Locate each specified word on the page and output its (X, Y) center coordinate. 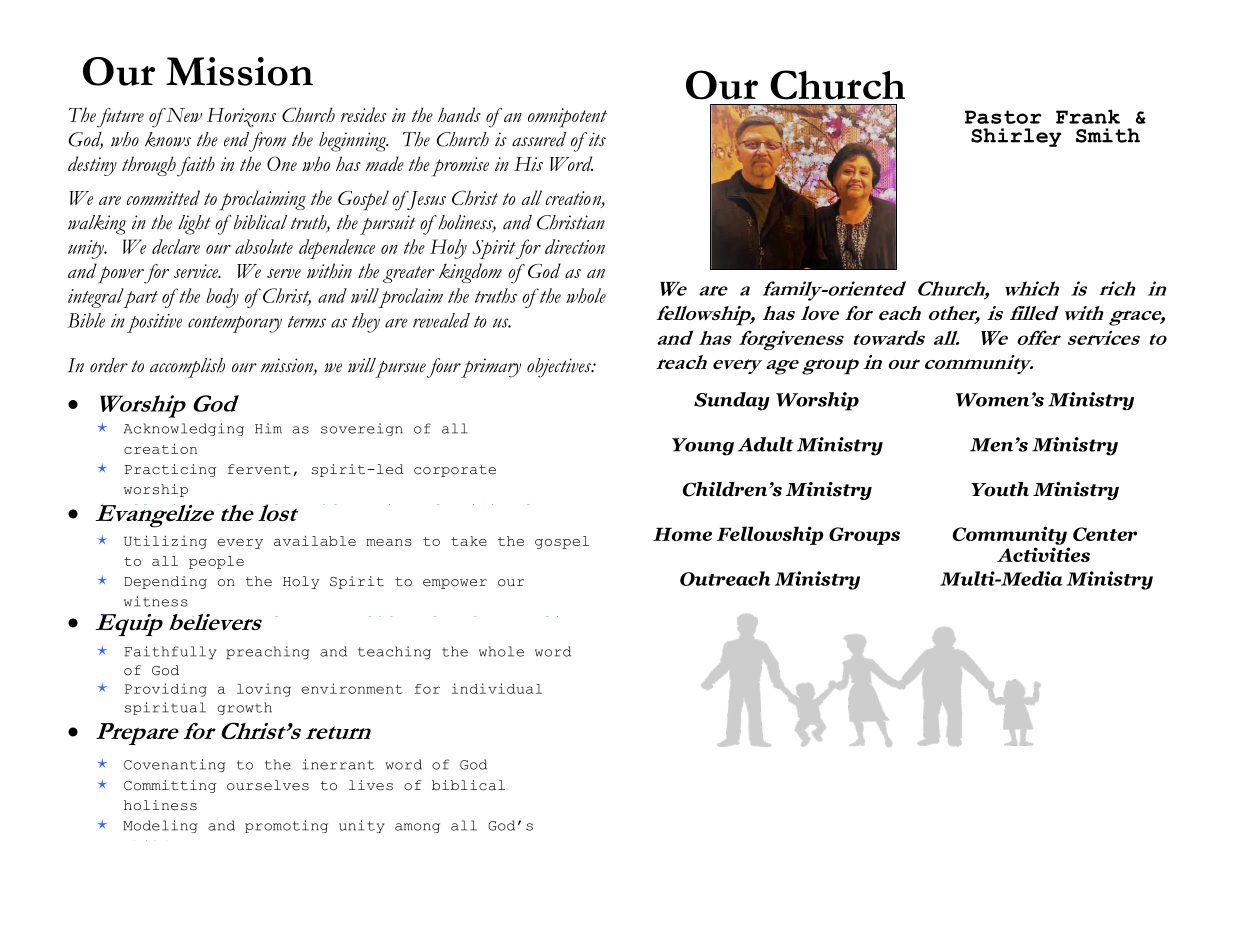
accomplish (187, 368)
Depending (165, 582)
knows (168, 139)
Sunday (732, 401)
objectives (560, 368)
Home (682, 534)
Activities (1043, 554)
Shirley (1016, 137)
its (596, 139)
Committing (170, 786)
